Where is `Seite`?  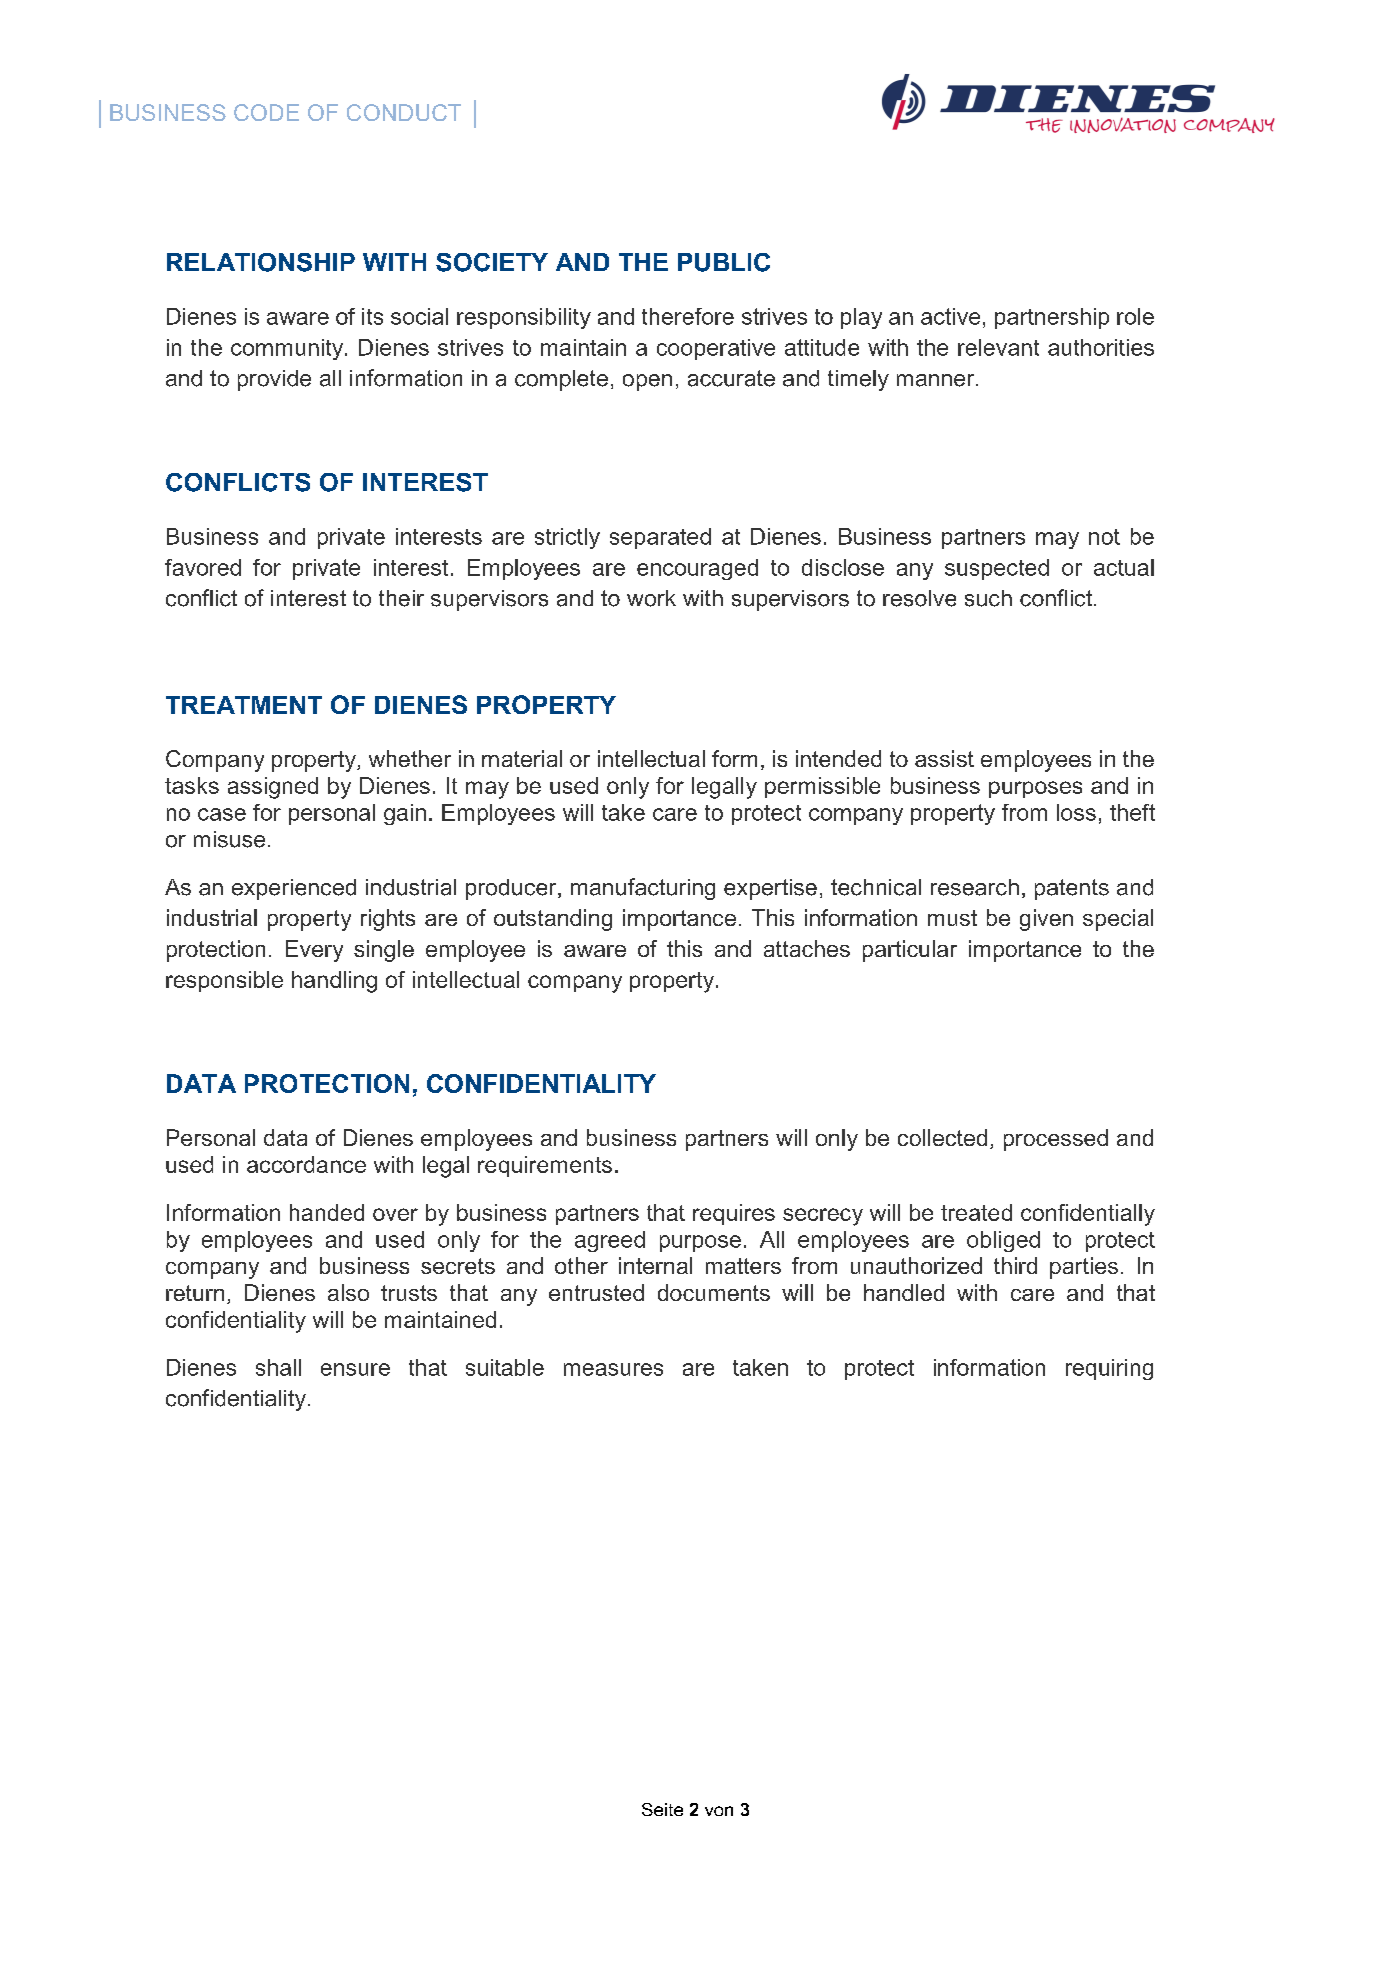
Seite is located at coordinates (662, 1809).
